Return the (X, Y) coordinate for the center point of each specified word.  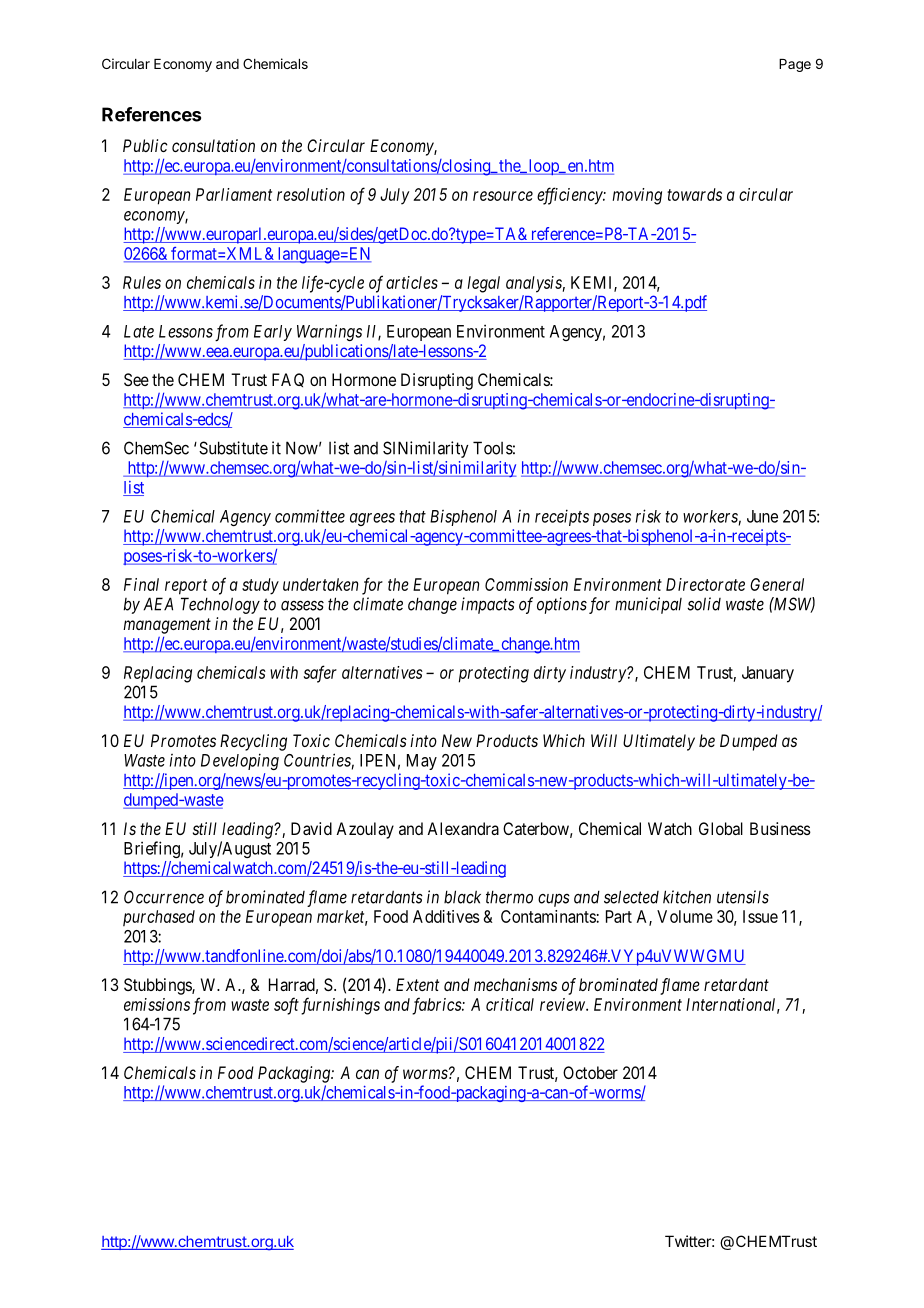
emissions (157, 1004)
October (590, 1072)
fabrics (437, 1006)
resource (503, 196)
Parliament (234, 194)
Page (795, 65)
